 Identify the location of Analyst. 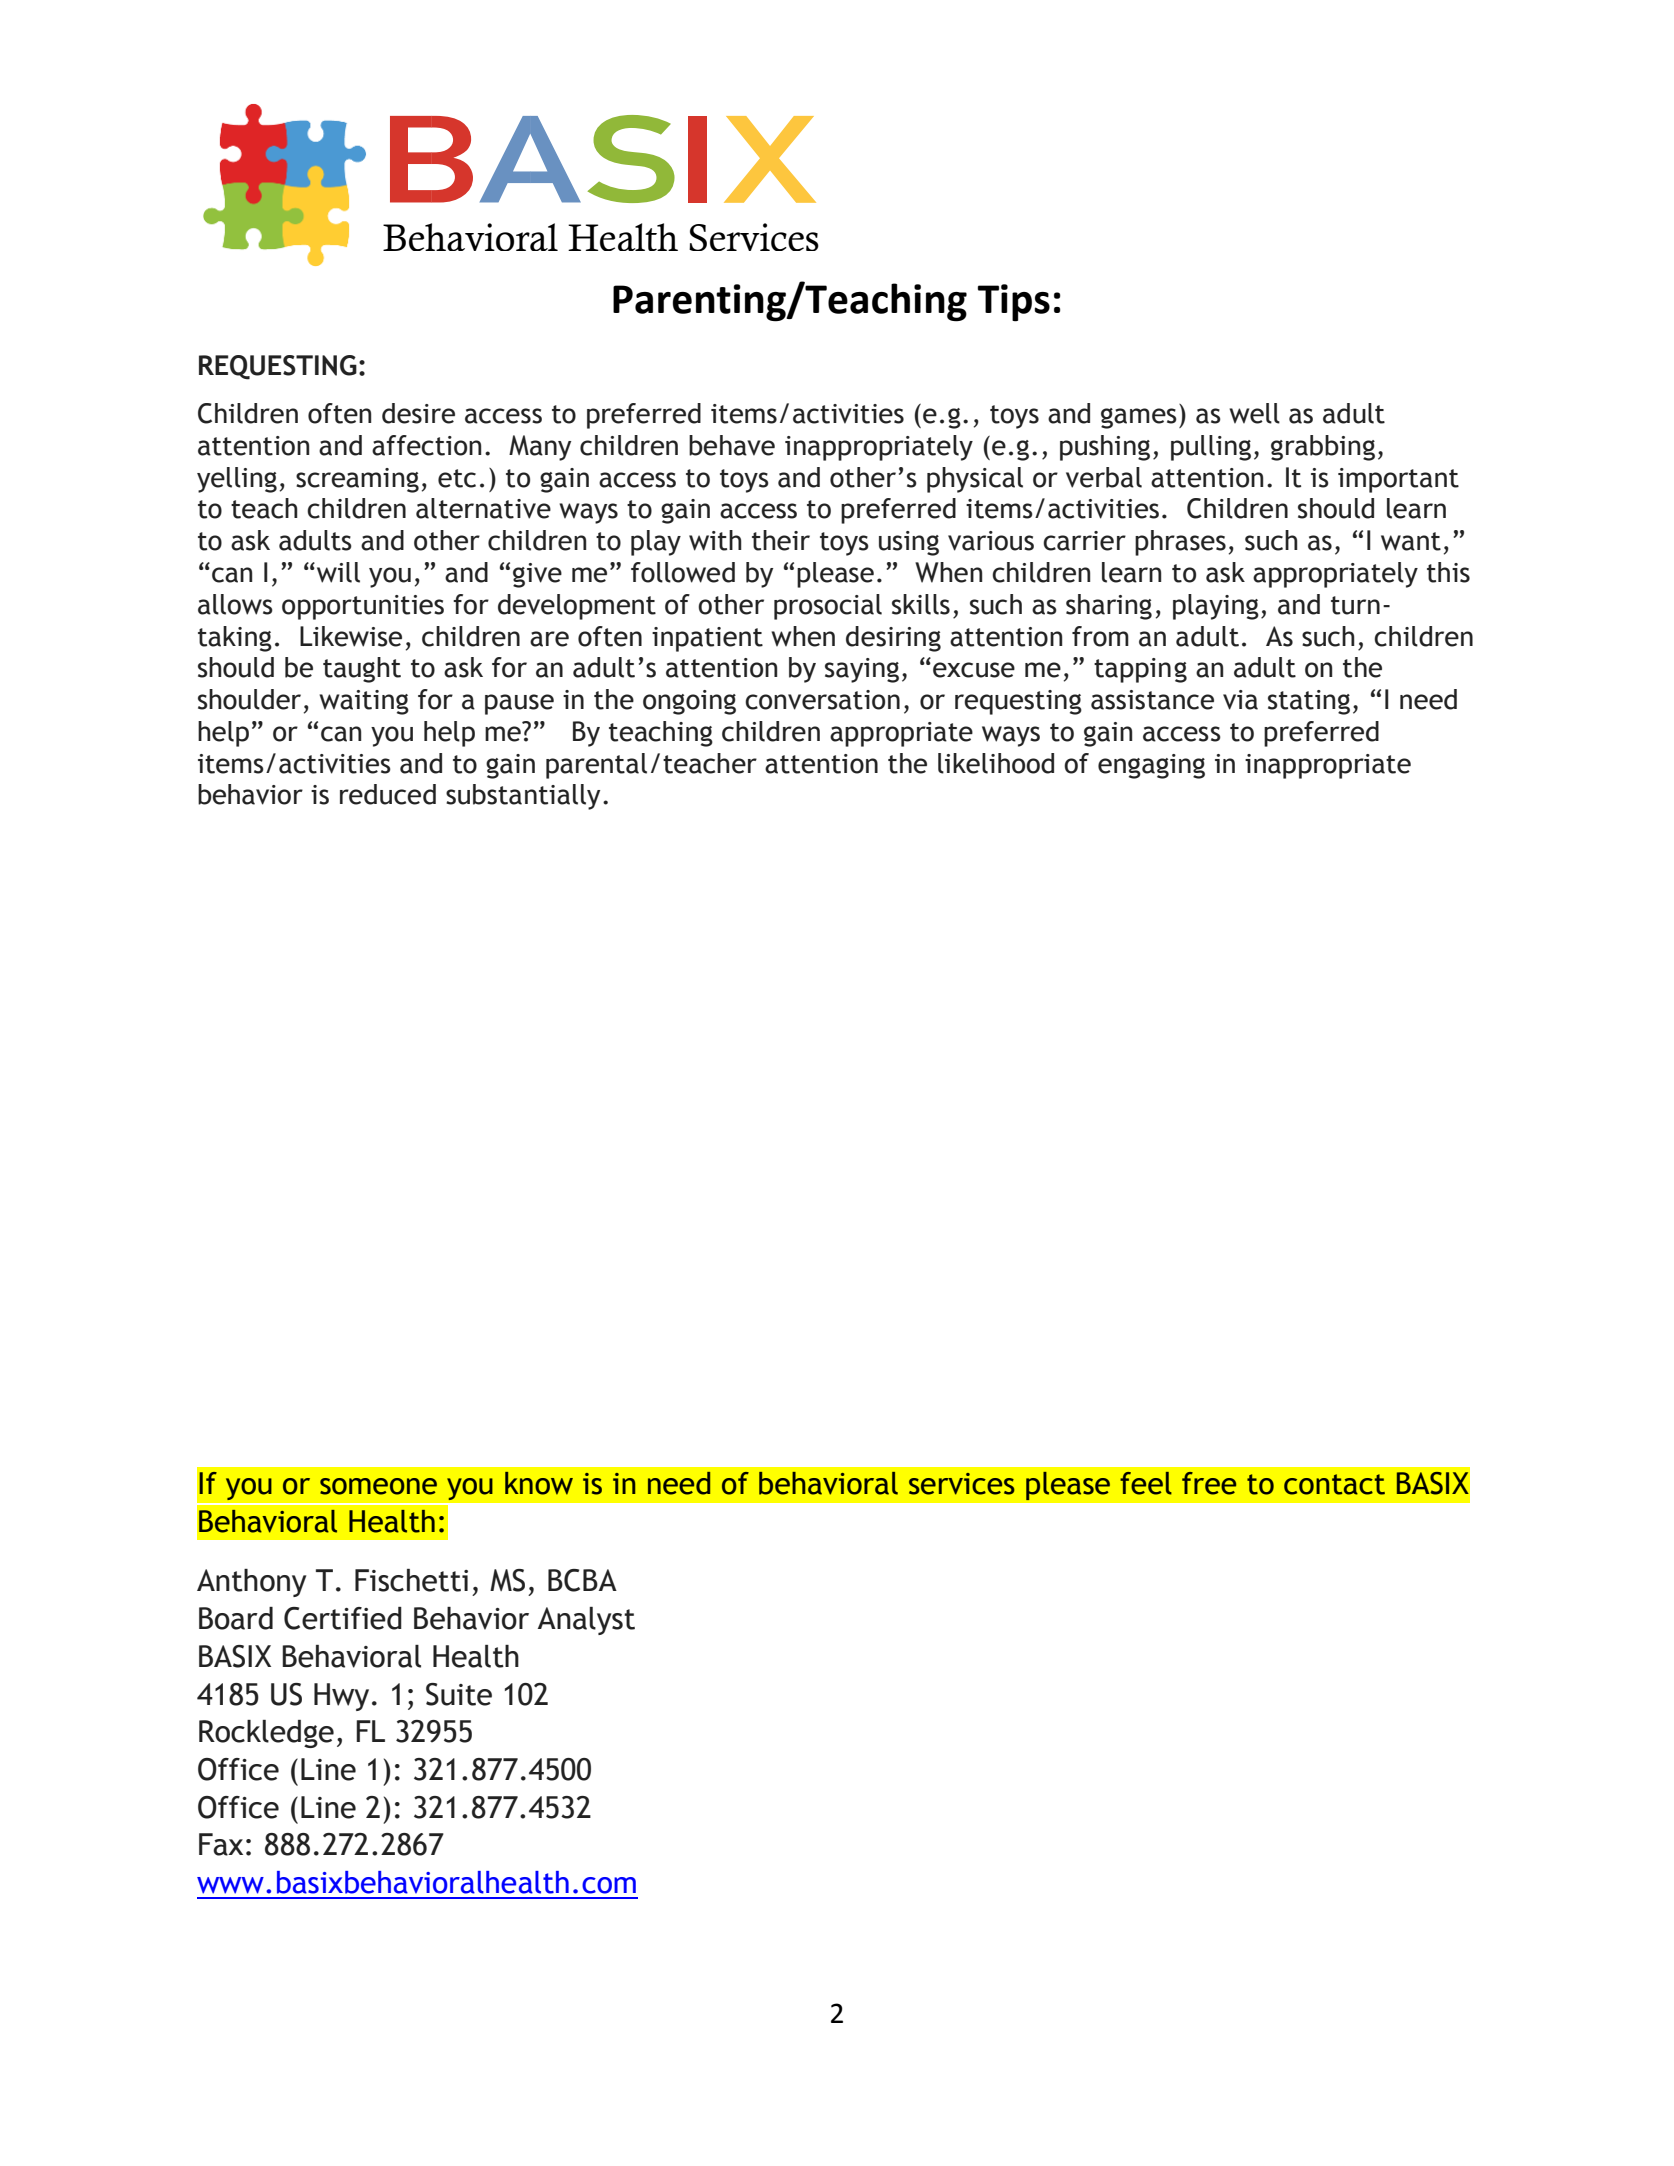
(586, 1621).
